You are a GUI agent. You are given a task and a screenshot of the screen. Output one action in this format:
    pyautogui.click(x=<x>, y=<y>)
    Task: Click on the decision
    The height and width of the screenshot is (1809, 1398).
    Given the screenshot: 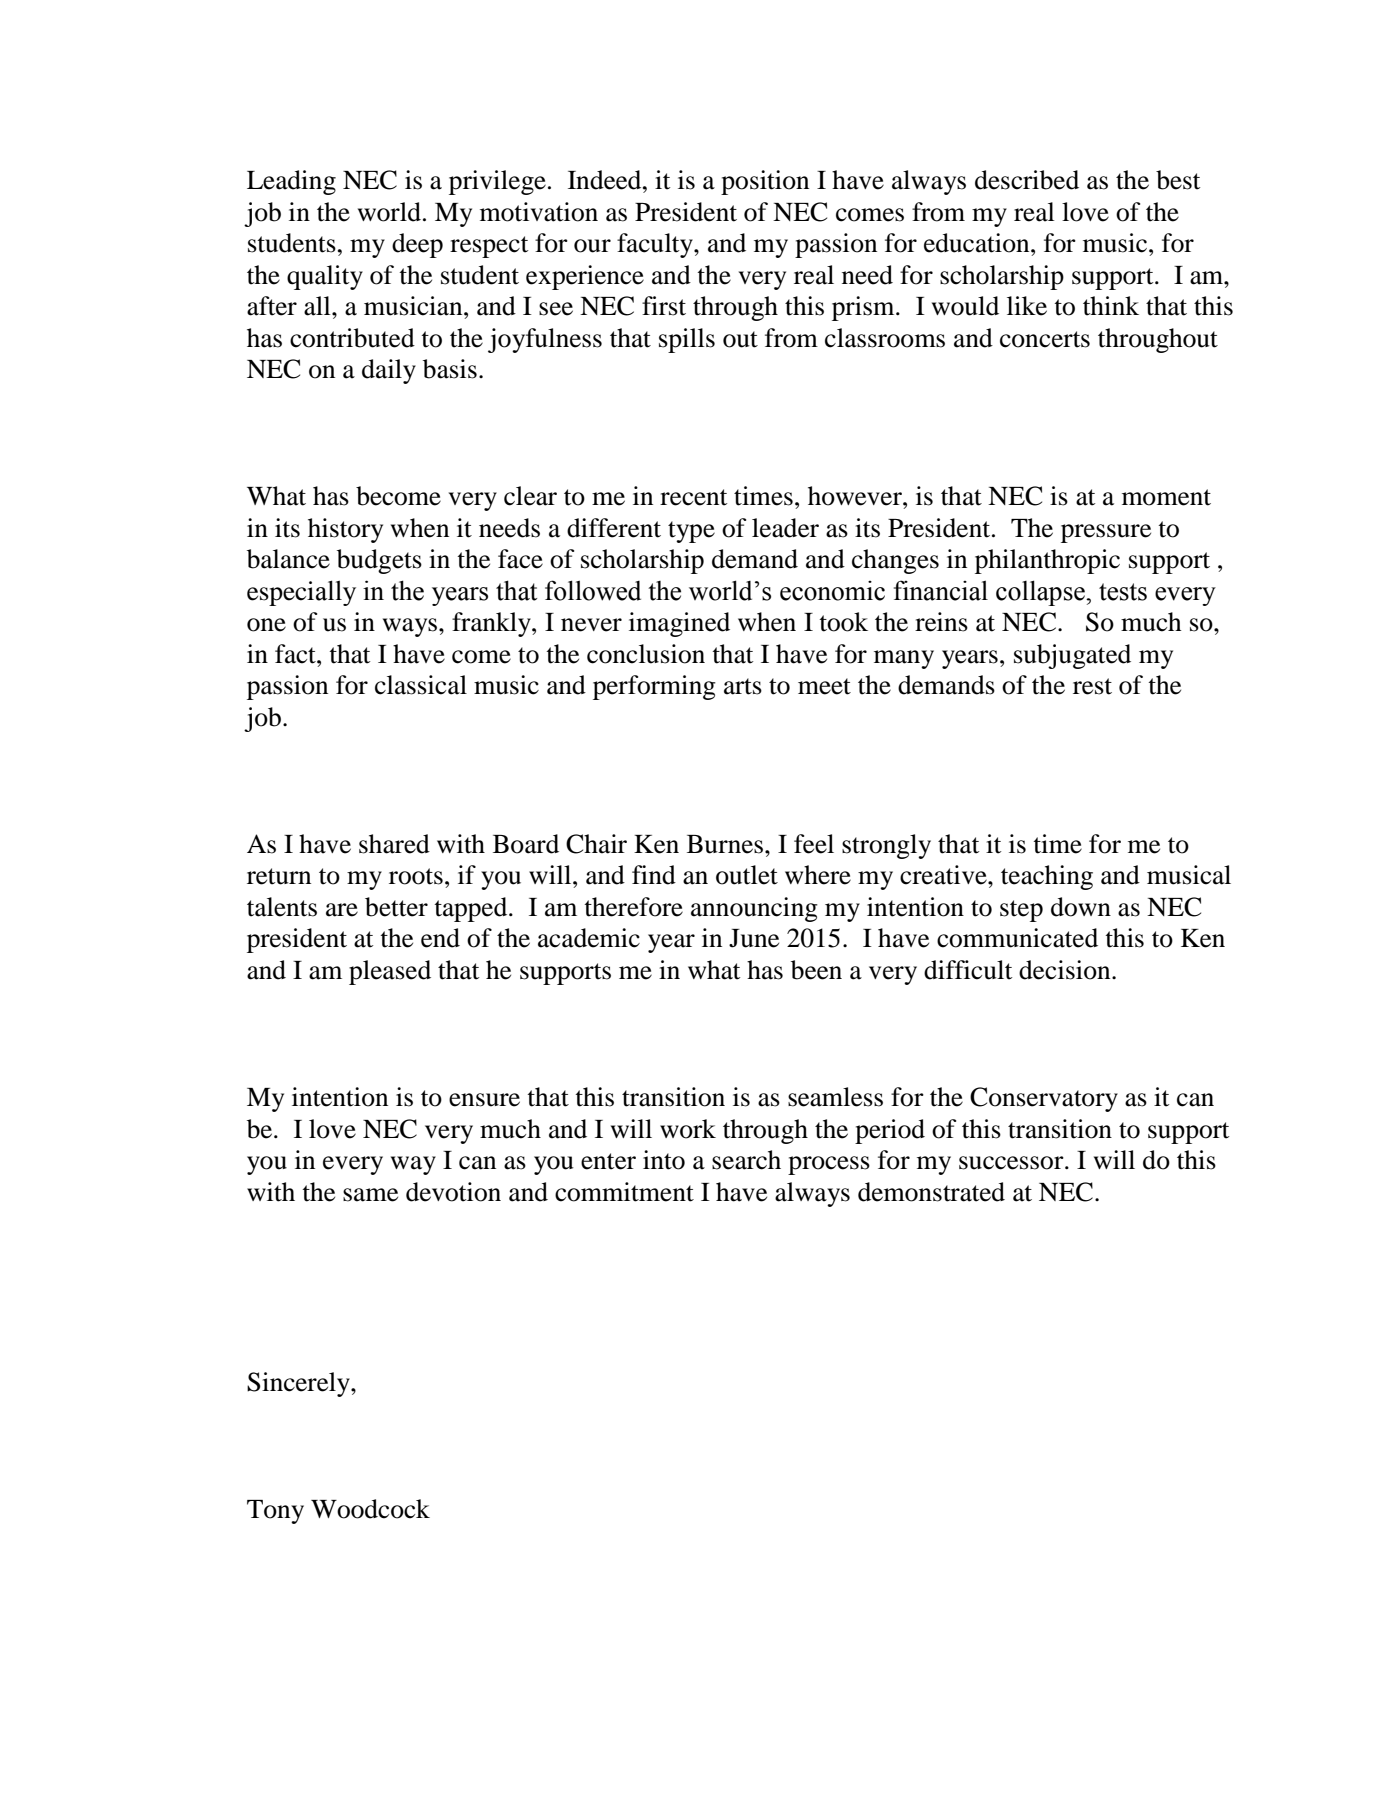 What is the action you would take?
    pyautogui.click(x=1066, y=970)
